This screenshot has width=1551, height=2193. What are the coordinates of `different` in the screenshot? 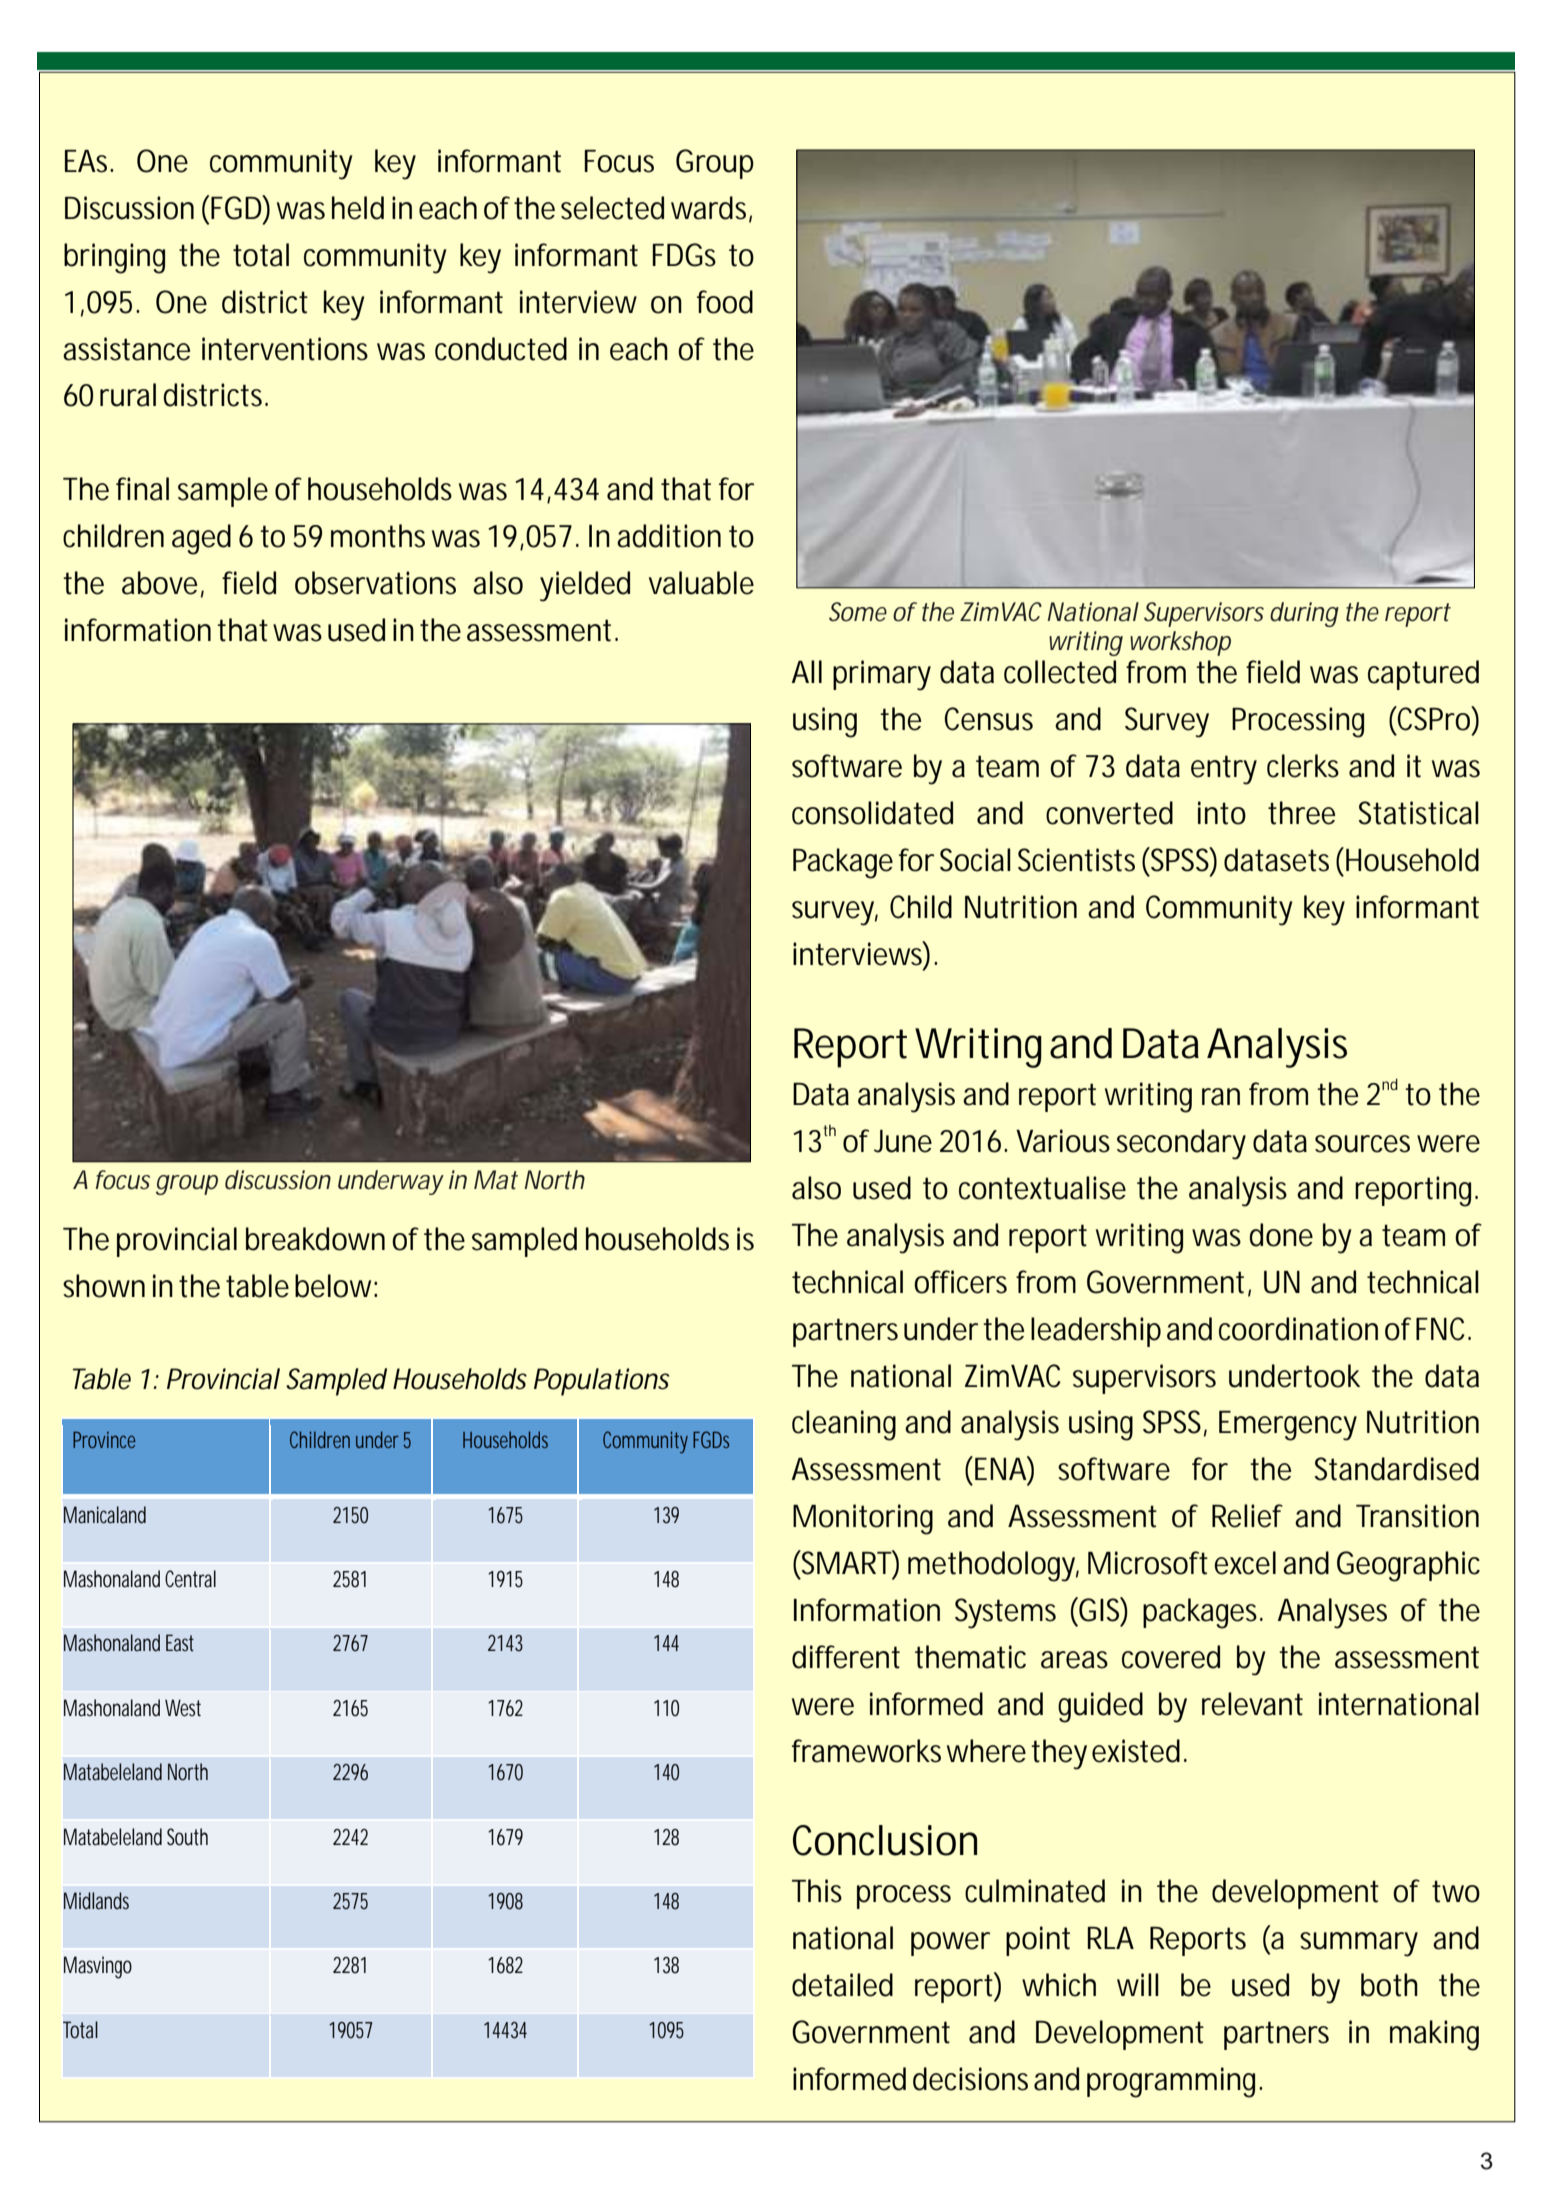 It's located at (846, 1657).
